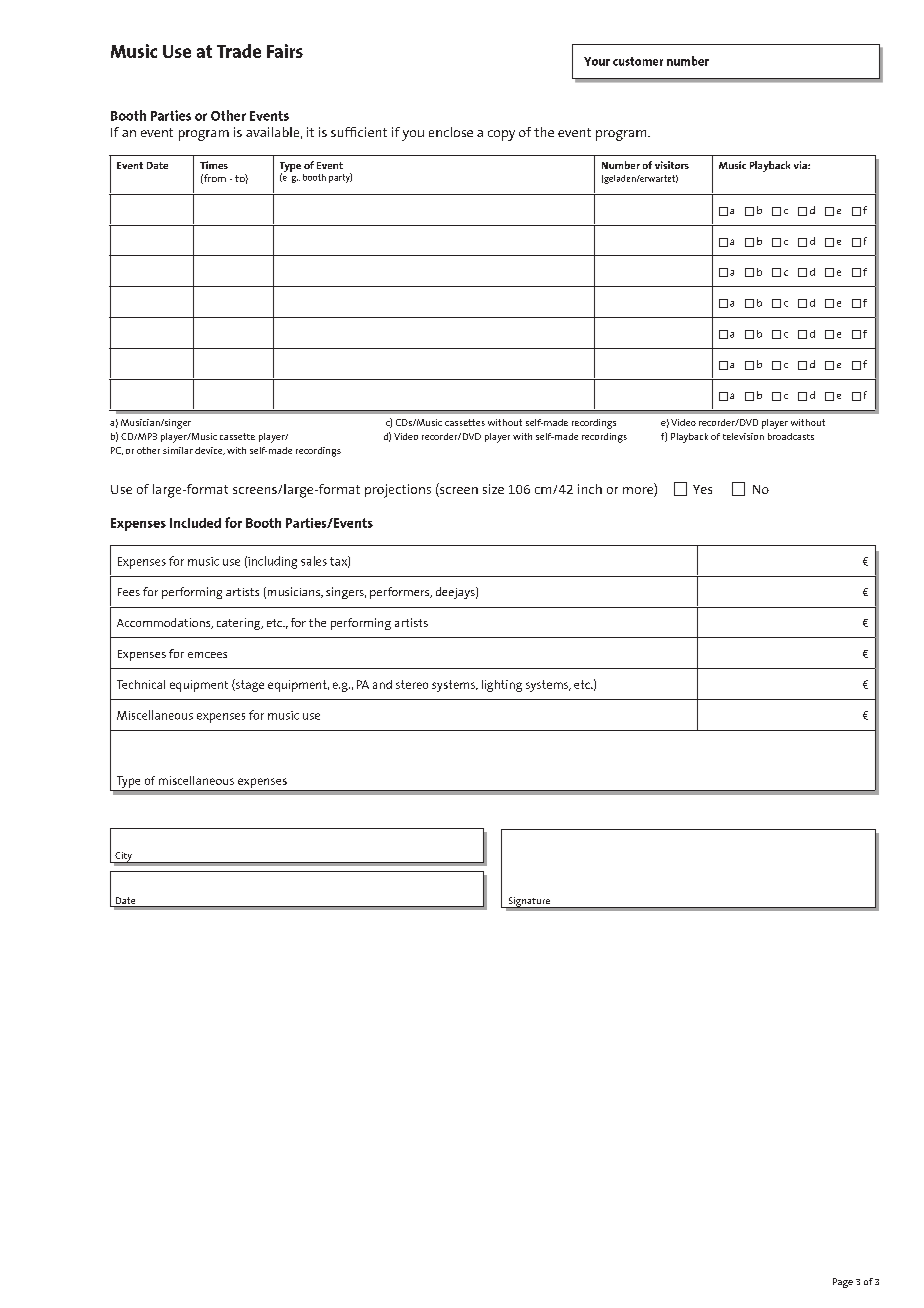 The height and width of the screenshot is (1308, 924). I want to click on customer, so click(638, 61).
